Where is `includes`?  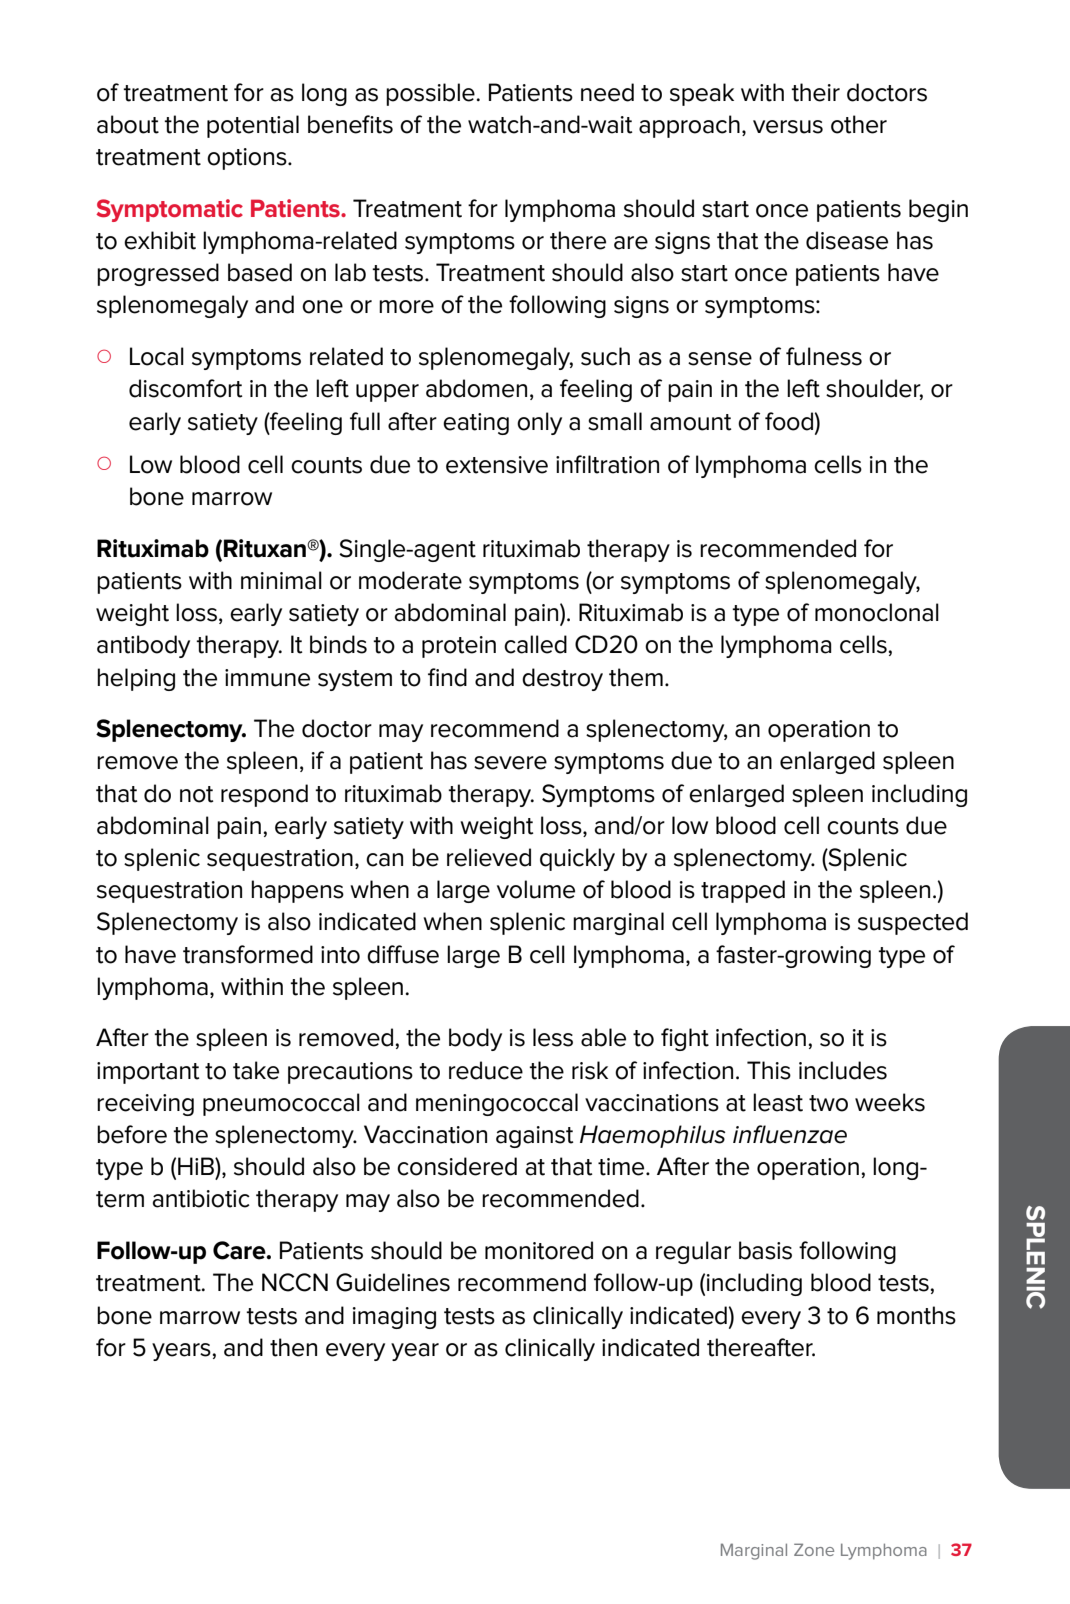
includes is located at coordinates (843, 1070).
